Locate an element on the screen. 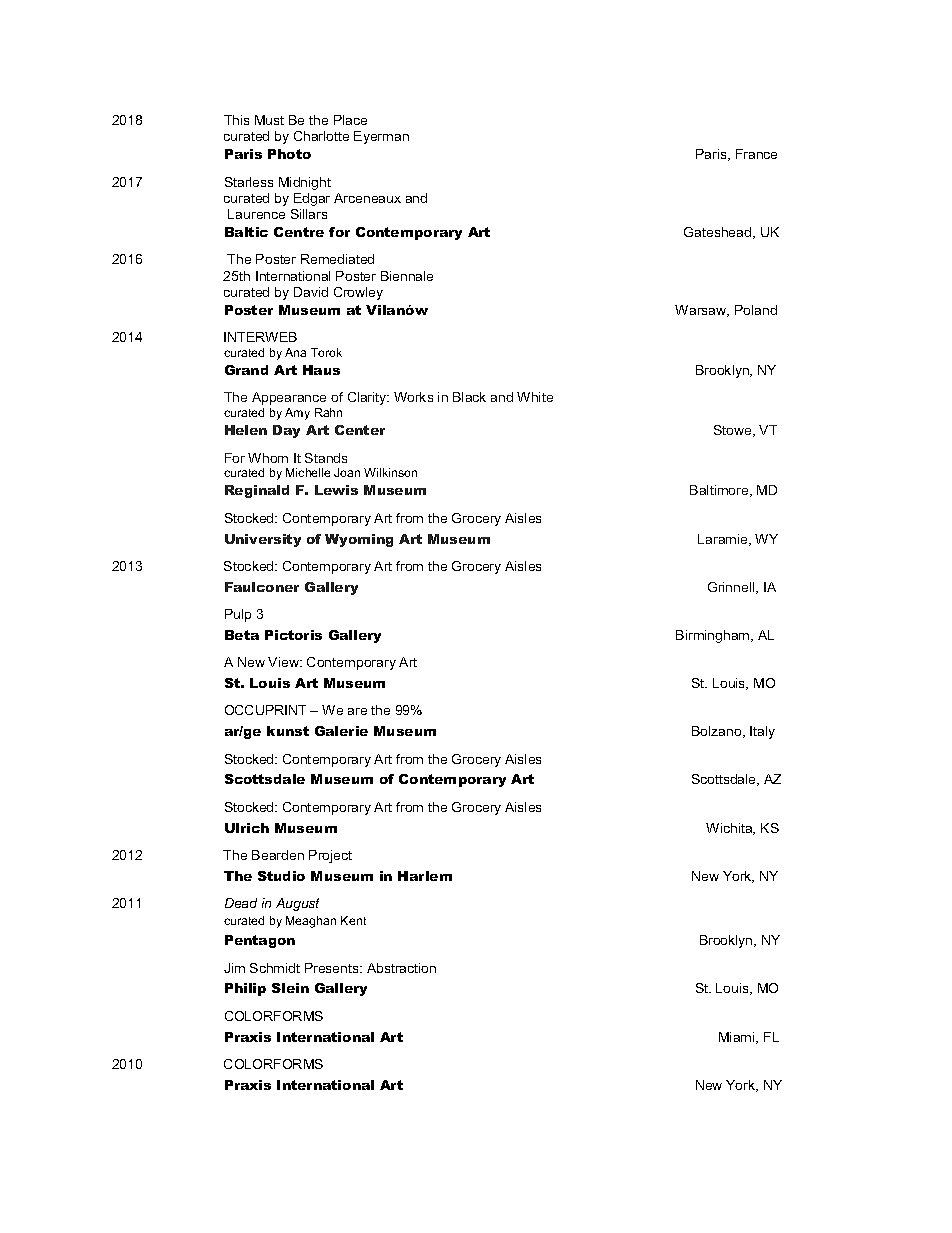  Laramie is located at coordinates (724, 540).
